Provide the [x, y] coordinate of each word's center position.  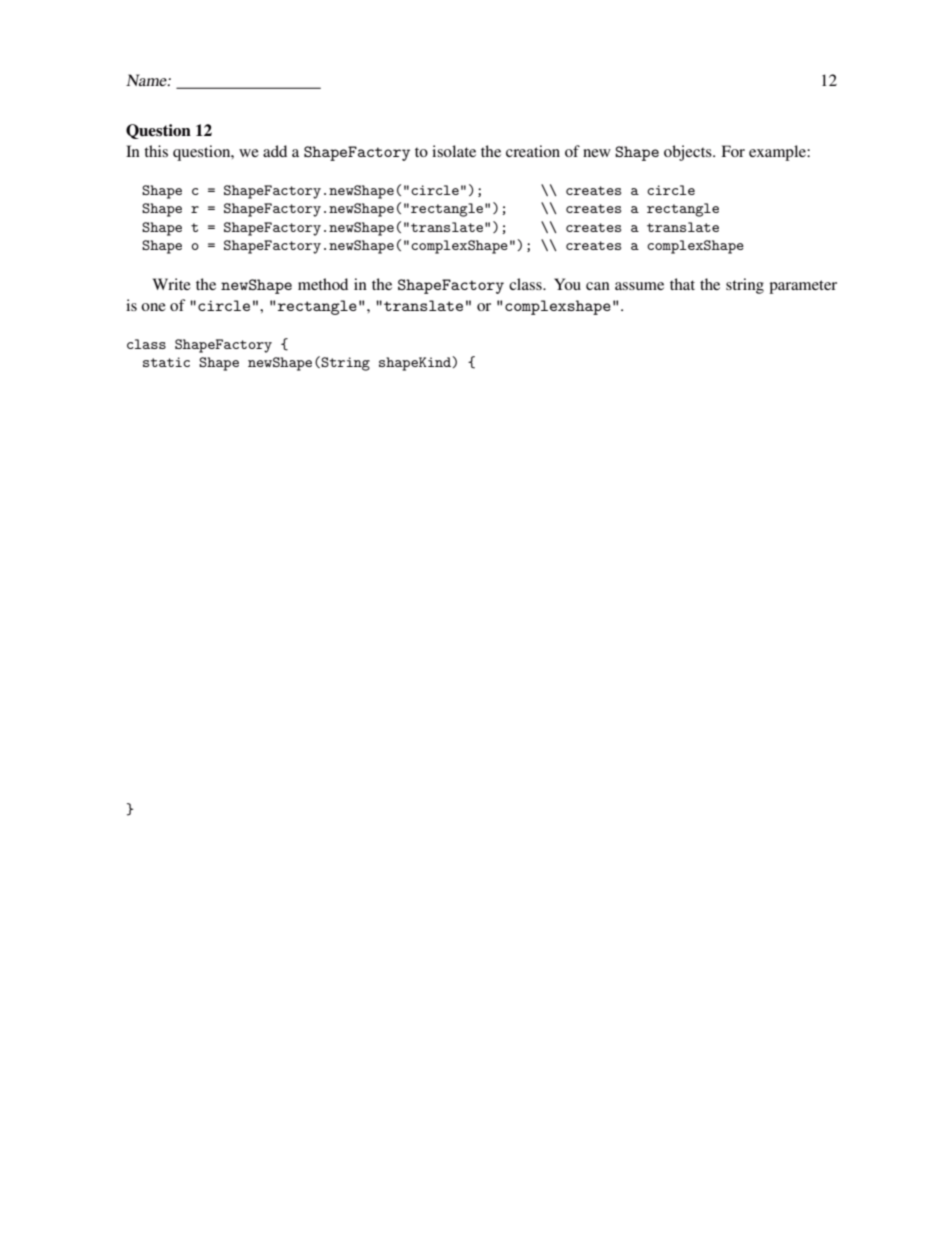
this [156, 151]
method [323, 284]
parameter [803, 287]
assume [639, 286]
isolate [454, 151]
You [567, 284]
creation [533, 151]
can [598, 286]
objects [689, 153]
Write [172, 284]
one [153, 307]
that [682, 284]
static [166, 362]
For [733, 151]
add [275, 151]
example [778, 153]
